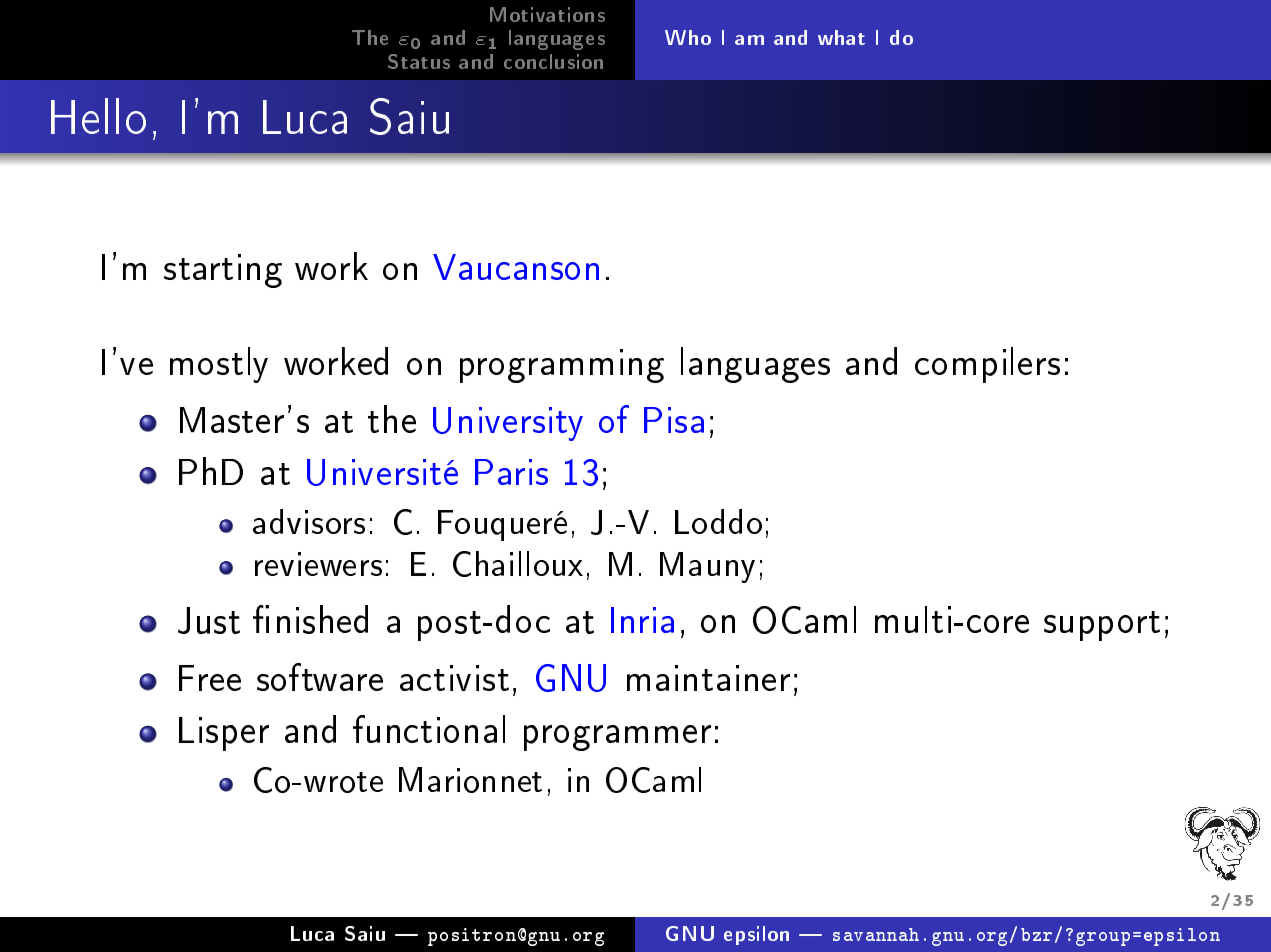 The image size is (1271, 952). I want to click on what, so click(841, 37).
